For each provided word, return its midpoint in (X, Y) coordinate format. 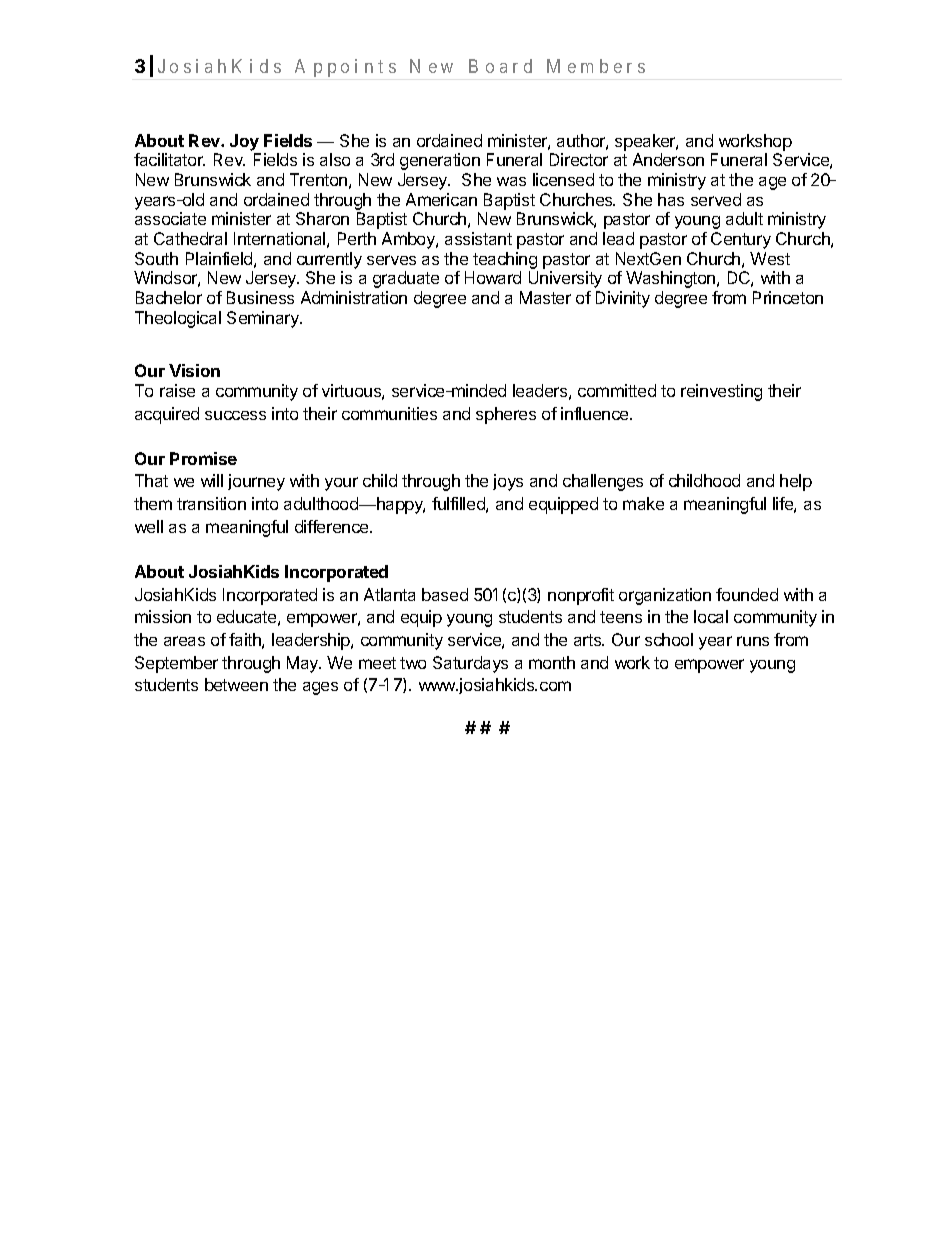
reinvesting (721, 392)
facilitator (169, 159)
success (235, 415)
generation (440, 161)
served (716, 199)
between (236, 684)
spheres (506, 415)
